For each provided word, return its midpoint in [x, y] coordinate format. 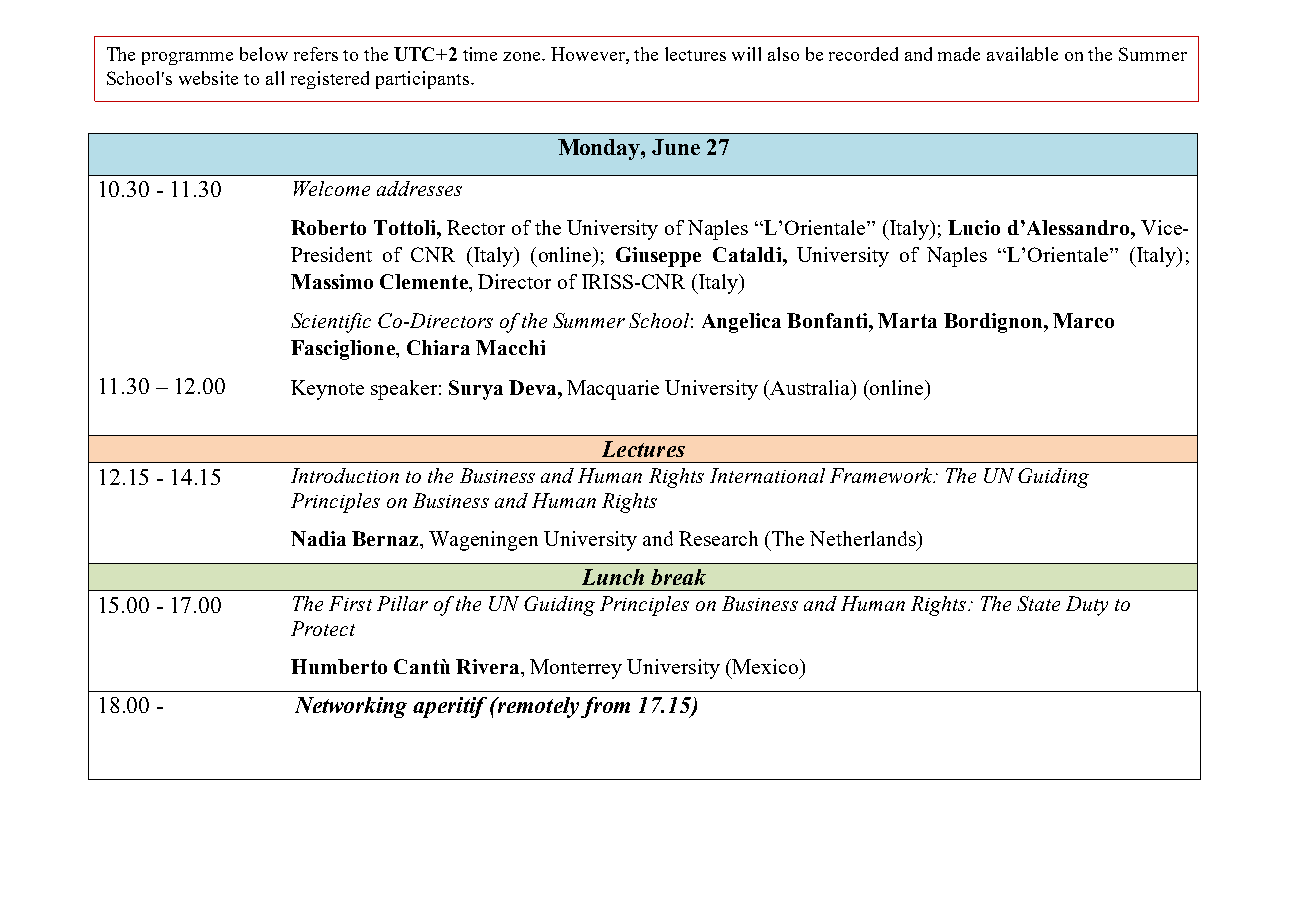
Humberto [339, 666]
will [746, 54]
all [275, 78]
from [605, 707]
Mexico [765, 666]
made [959, 54]
